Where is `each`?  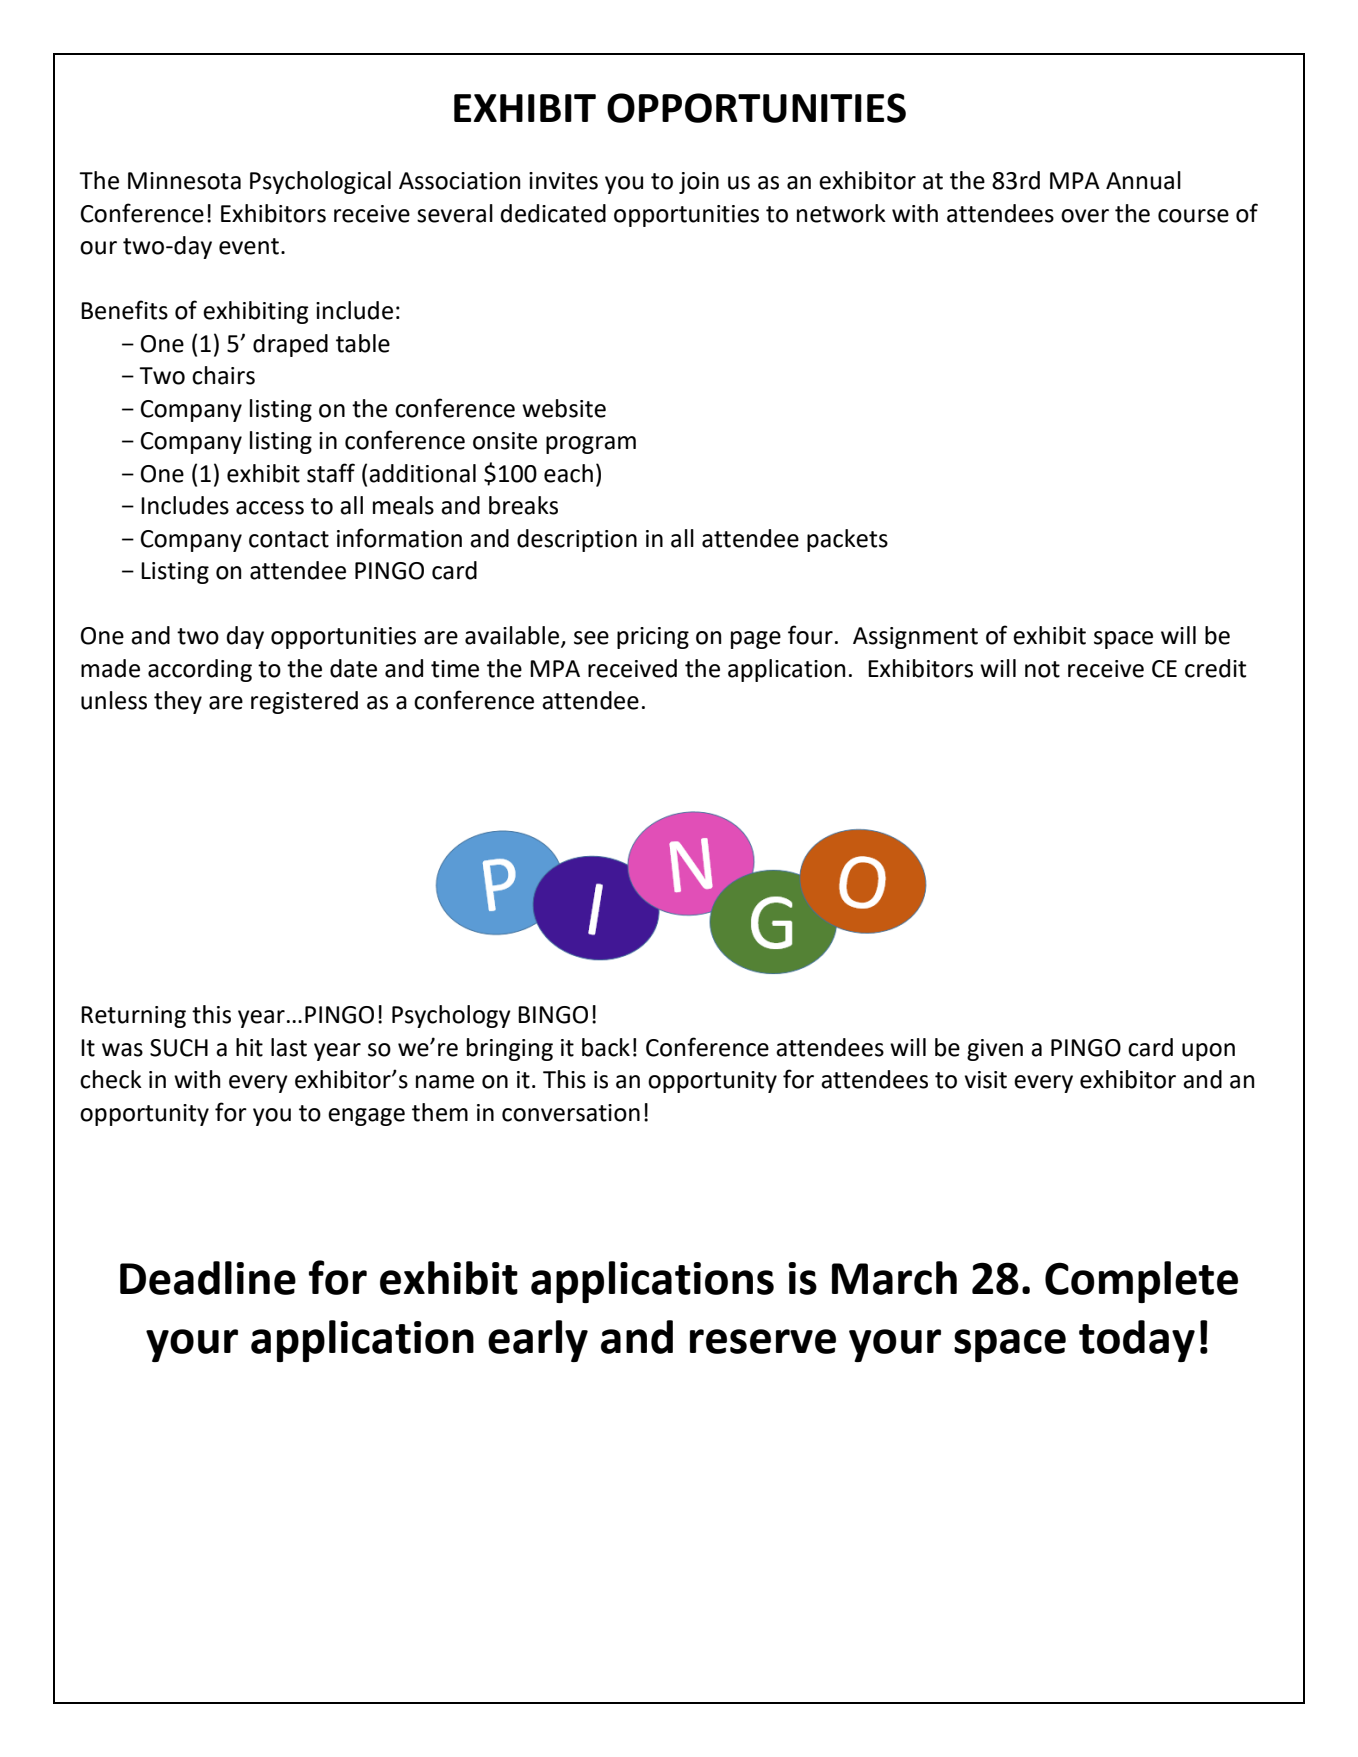 each is located at coordinates (568, 473).
